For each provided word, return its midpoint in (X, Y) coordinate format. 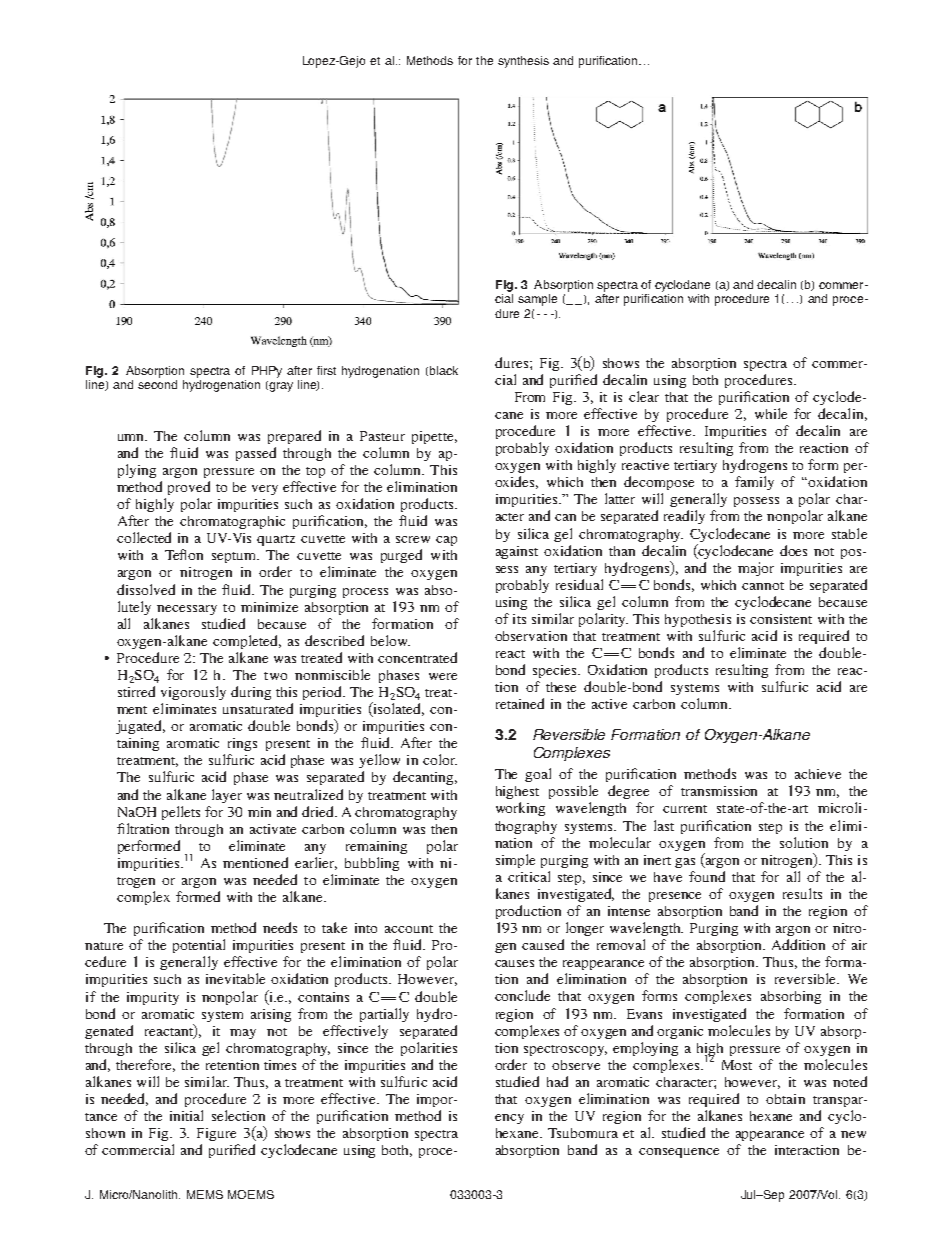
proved (189, 488)
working (520, 809)
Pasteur (382, 436)
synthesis (523, 62)
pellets (181, 813)
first (326, 370)
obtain (785, 1099)
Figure (216, 1134)
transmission (719, 791)
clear (644, 396)
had (557, 1081)
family (754, 483)
